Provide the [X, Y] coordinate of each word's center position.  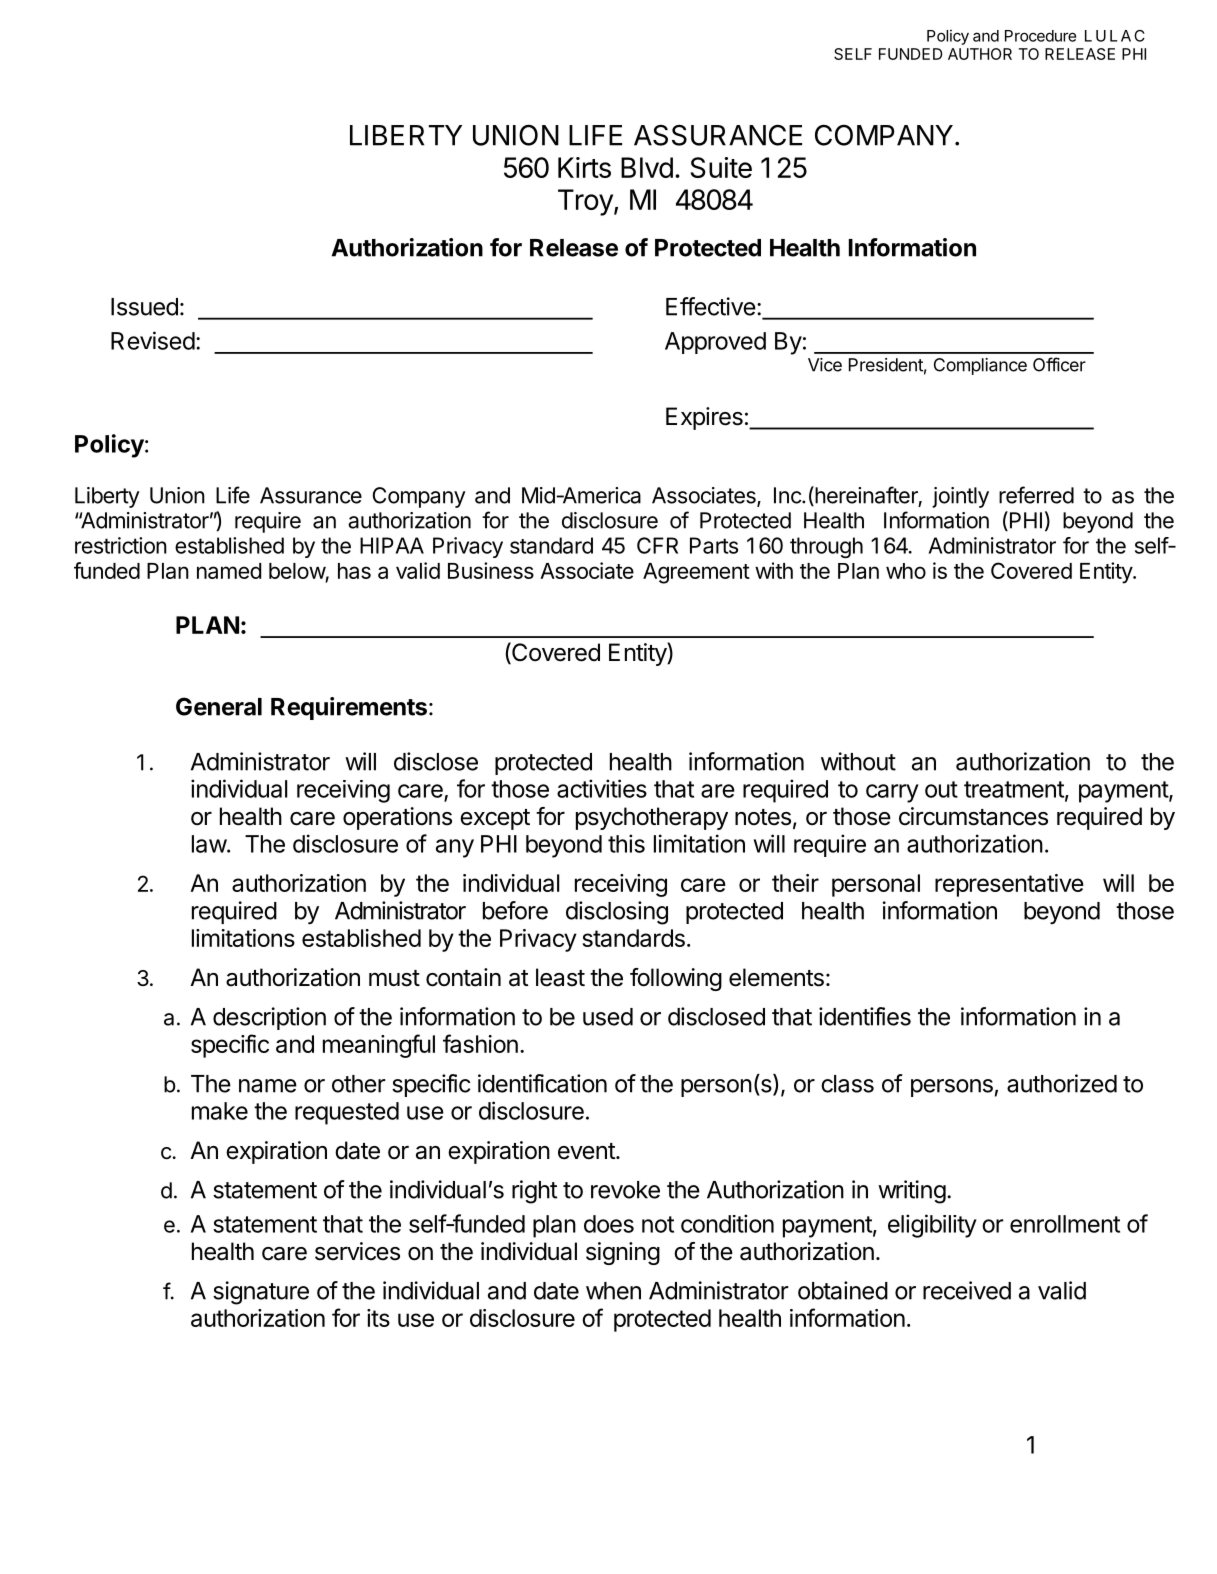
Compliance [980, 366]
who [906, 571]
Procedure [1040, 36]
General [219, 706]
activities [602, 788]
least [560, 977]
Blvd [647, 167]
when [613, 1291]
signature [261, 1293]
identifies [865, 1016]
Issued [144, 307]
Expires [704, 418]
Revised [153, 340]
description [269, 1018]
